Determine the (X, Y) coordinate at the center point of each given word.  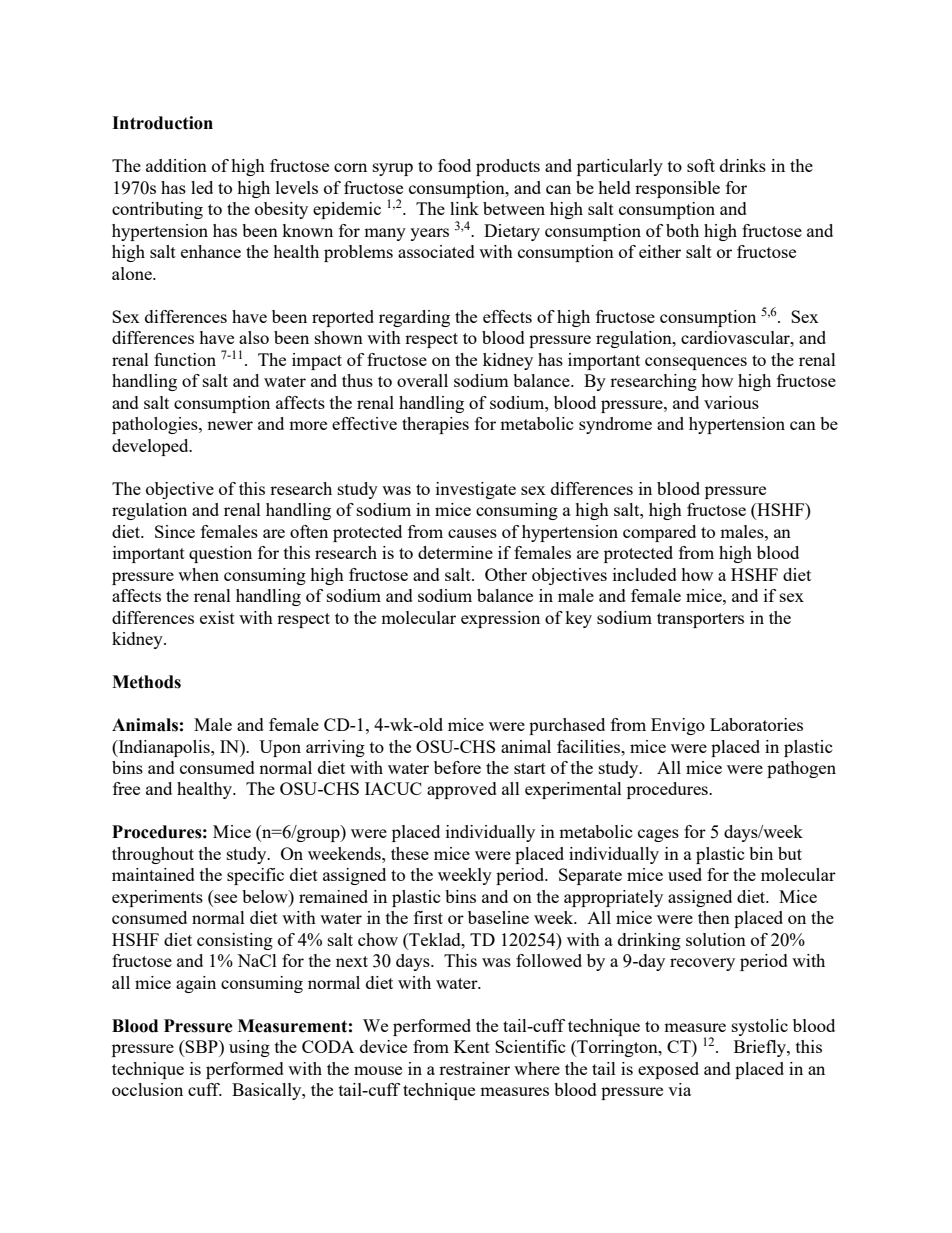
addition (176, 165)
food (454, 165)
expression (500, 619)
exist (217, 617)
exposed (668, 1070)
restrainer (474, 1068)
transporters (700, 620)
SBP (202, 1046)
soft (701, 165)
